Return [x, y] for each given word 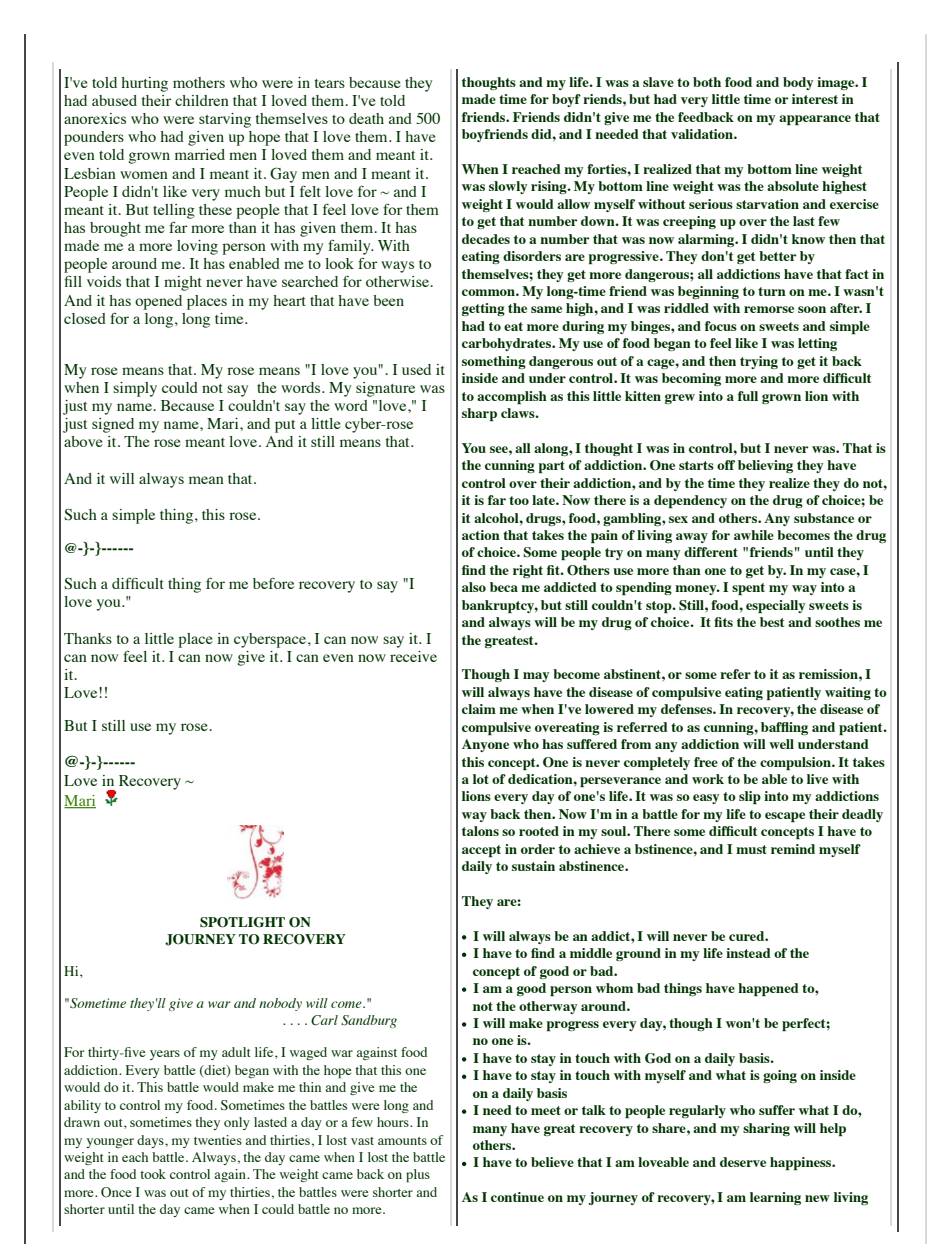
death [366, 118]
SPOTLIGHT [242, 922]
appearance [815, 120]
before [273, 583]
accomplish [512, 398]
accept [481, 851]
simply [135, 389]
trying [759, 362]
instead [748, 953]
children [202, 100]
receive [413, 656]
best [772, 622]
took [153, 1174]
